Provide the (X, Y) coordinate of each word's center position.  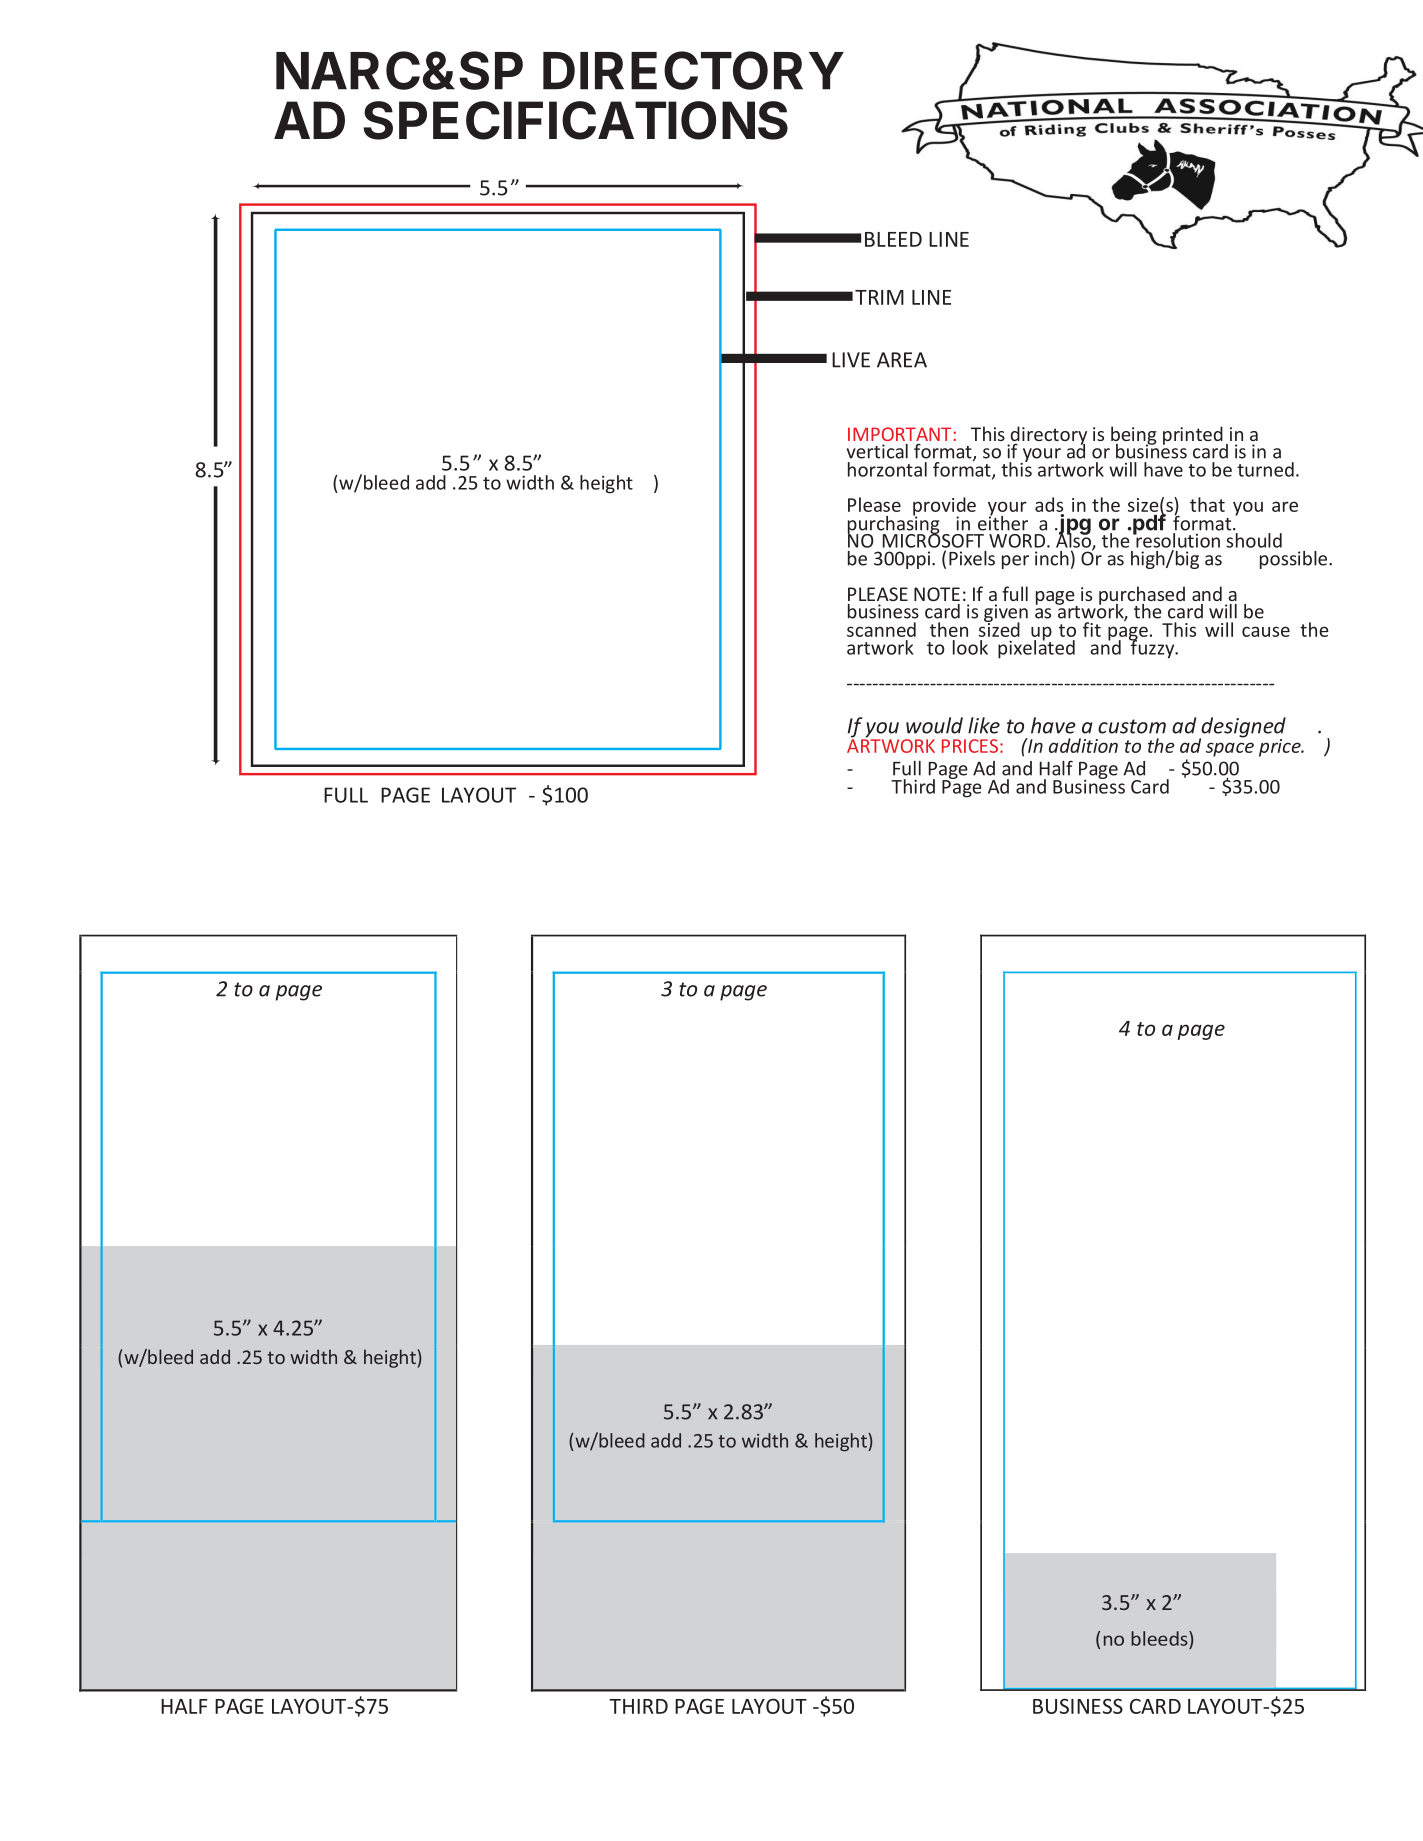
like (984, 725)
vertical (877, 451)
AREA (902, 360)
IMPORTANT (899, 434)
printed (1193, 435)
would (934, 725)
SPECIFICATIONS (575, 120)
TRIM (879, 297)
